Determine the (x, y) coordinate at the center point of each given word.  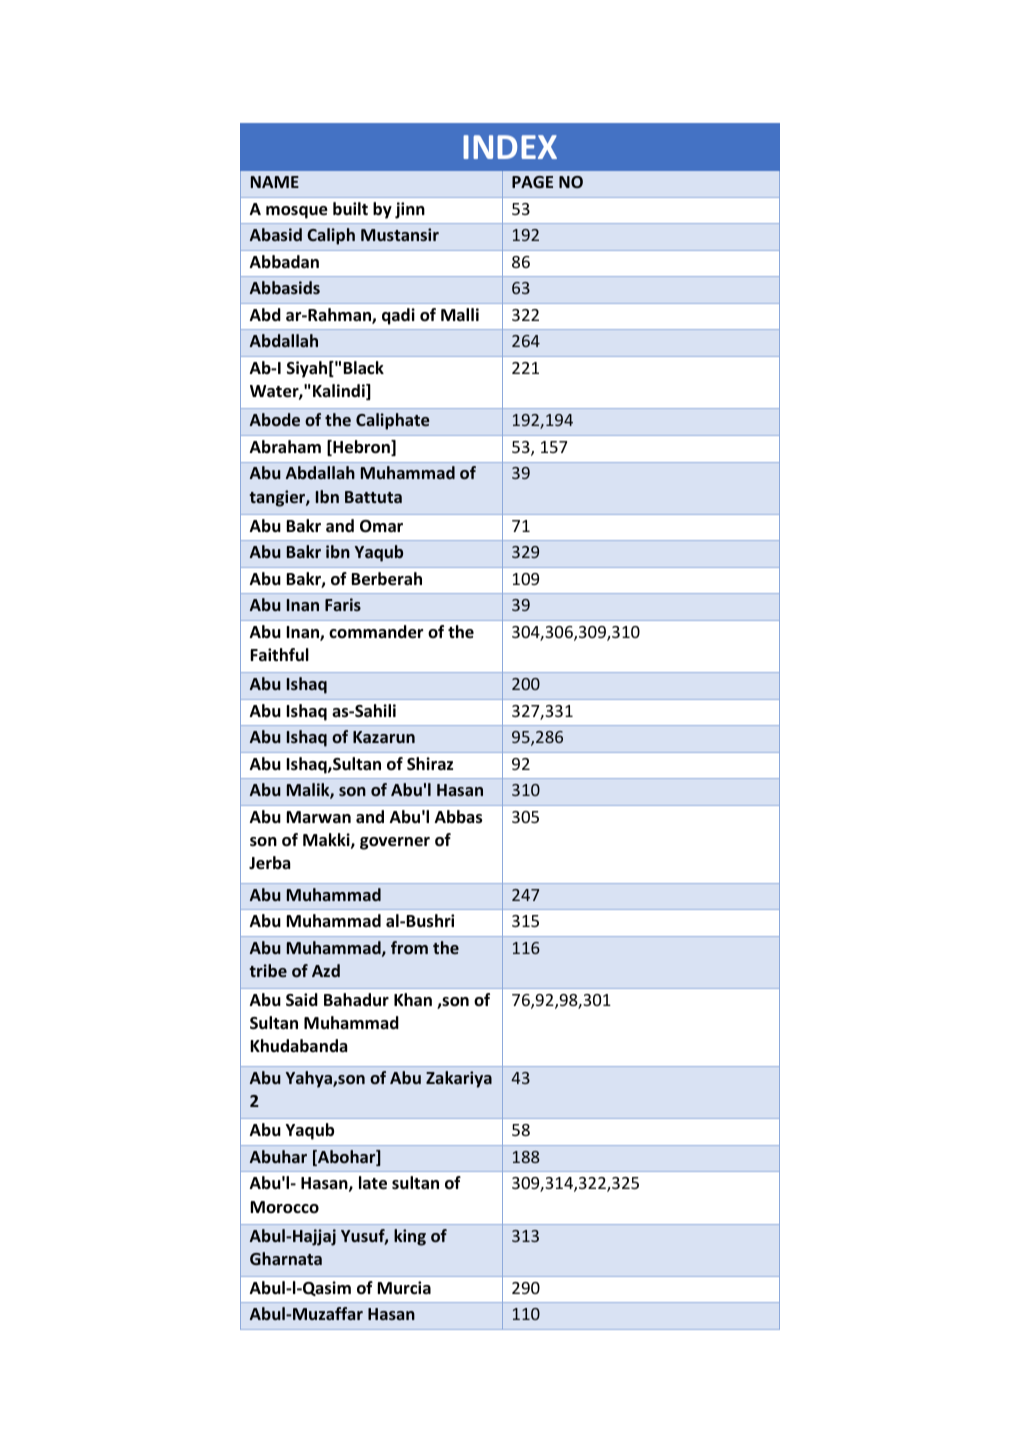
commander (376, 632)
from (409, 947)
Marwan (319, 817)
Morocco (285, 1207)
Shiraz (430, 764)
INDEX (510, 147)
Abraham (285, 446)
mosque (297, 212)
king (410, 1237)
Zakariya (459, 1079)
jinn (410, 210)
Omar (381, 526)
